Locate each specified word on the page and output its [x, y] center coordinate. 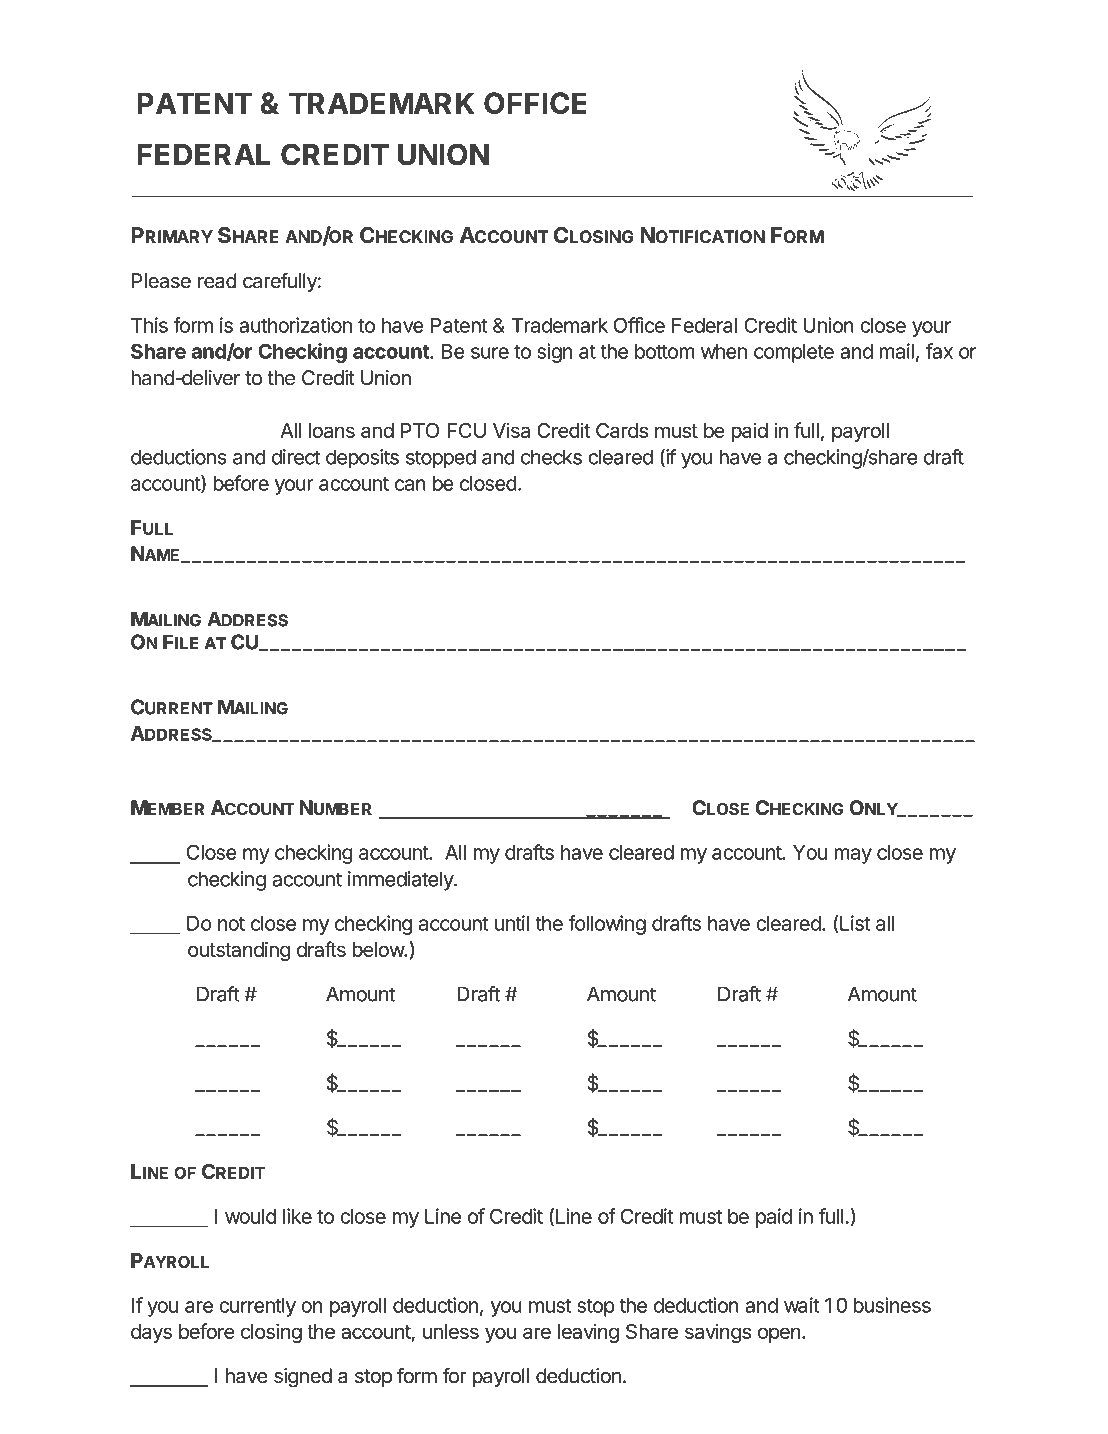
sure [490, 353]
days [151, 1333]
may [853, 856]
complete [794, 353]
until [512, 923]
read [217, 281]
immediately [401, 881]
